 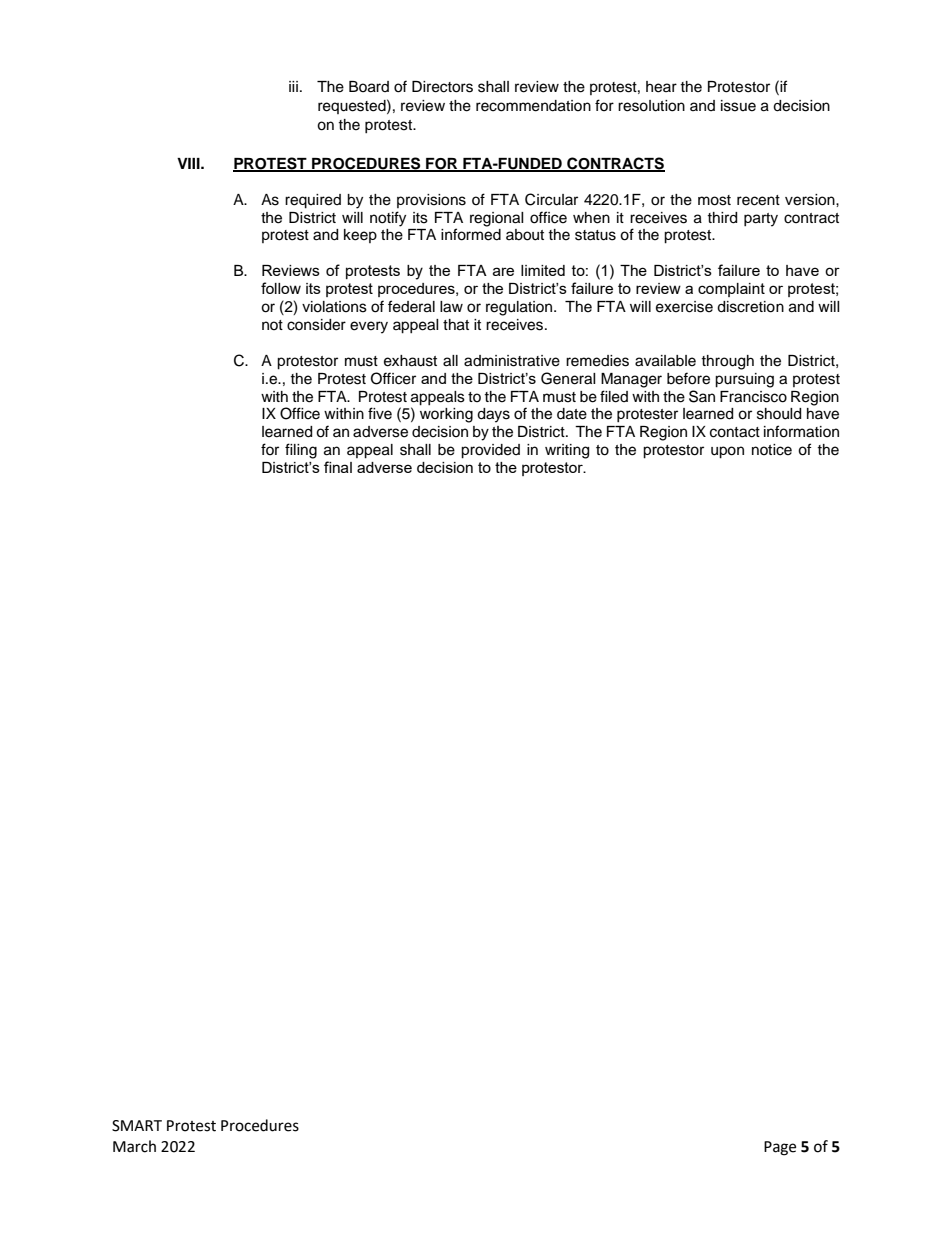 What do you see at coordinates (567, 451) in the screenshot?
I see `writing` at bounding box center [567, 451].
